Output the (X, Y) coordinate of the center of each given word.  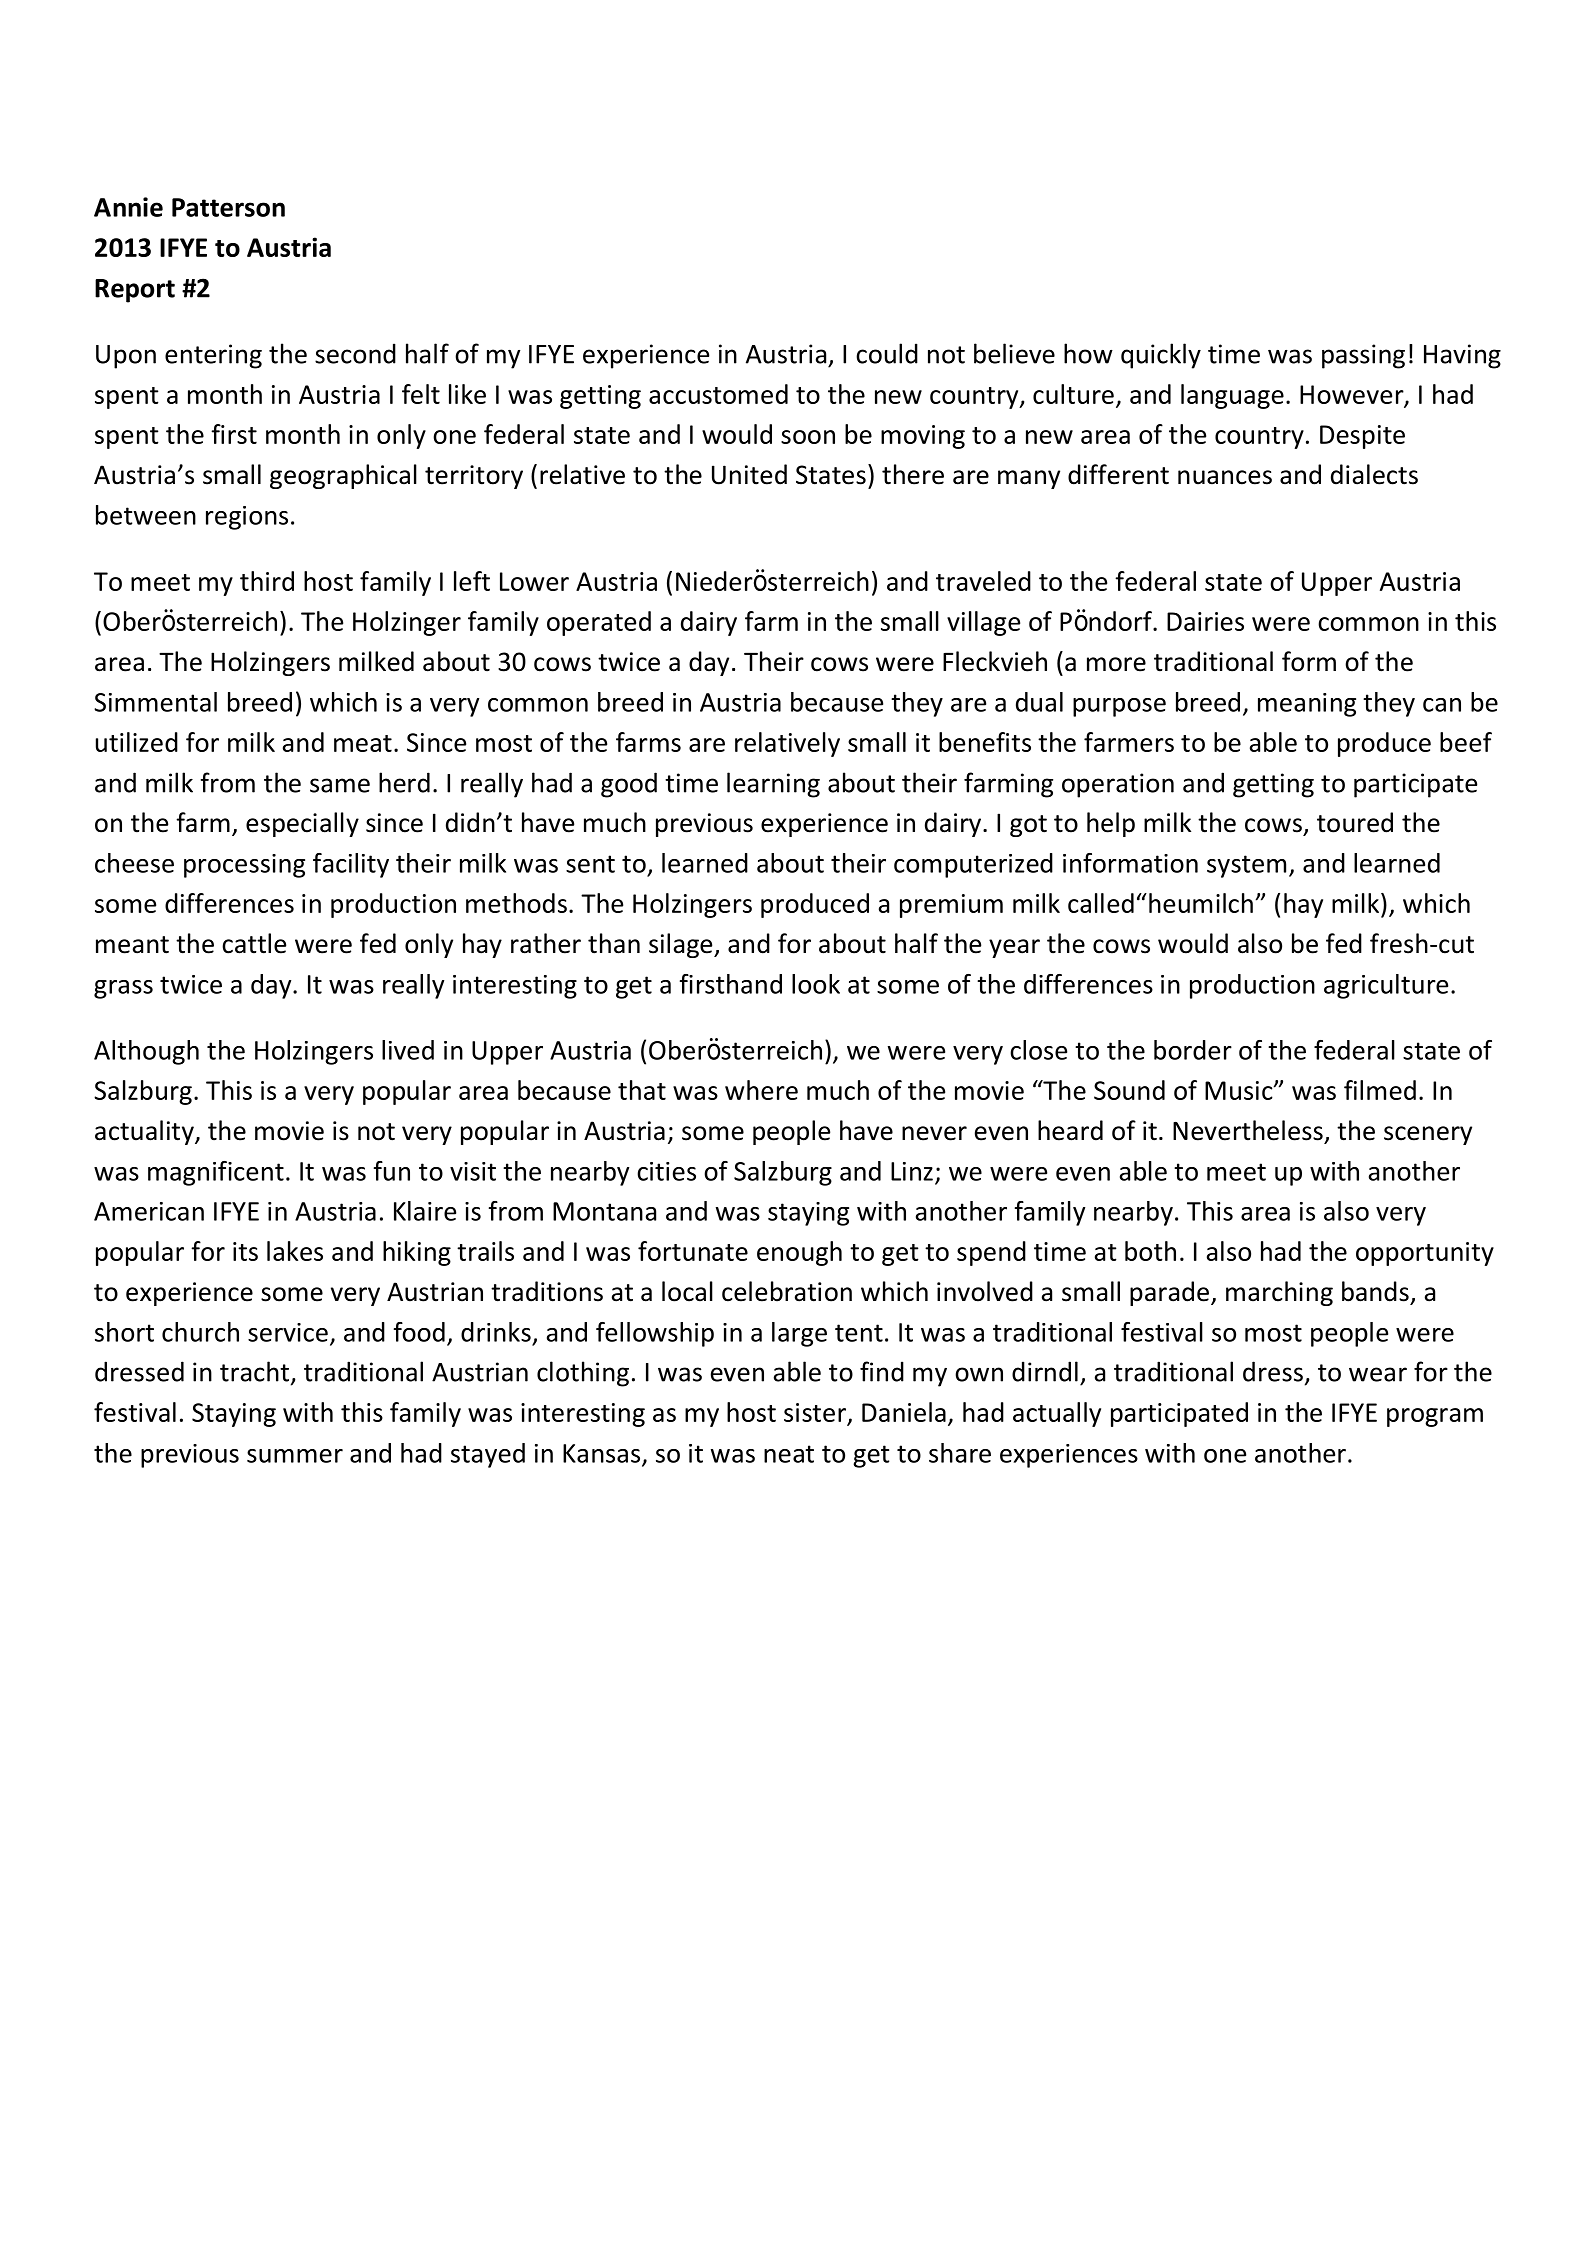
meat (363, 743)
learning (773, 785)
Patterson (228, 207)
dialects (1374, 474)
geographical (343, 476)
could (887, 353)
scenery (1428, 1135)
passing (1363, 356)
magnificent (216, 1173)
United (749, 474)
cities (666, 1171)
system (1246, 866)
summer (295, 1456)
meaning (1307, 705)
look (816, 984)
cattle (254, 943)
